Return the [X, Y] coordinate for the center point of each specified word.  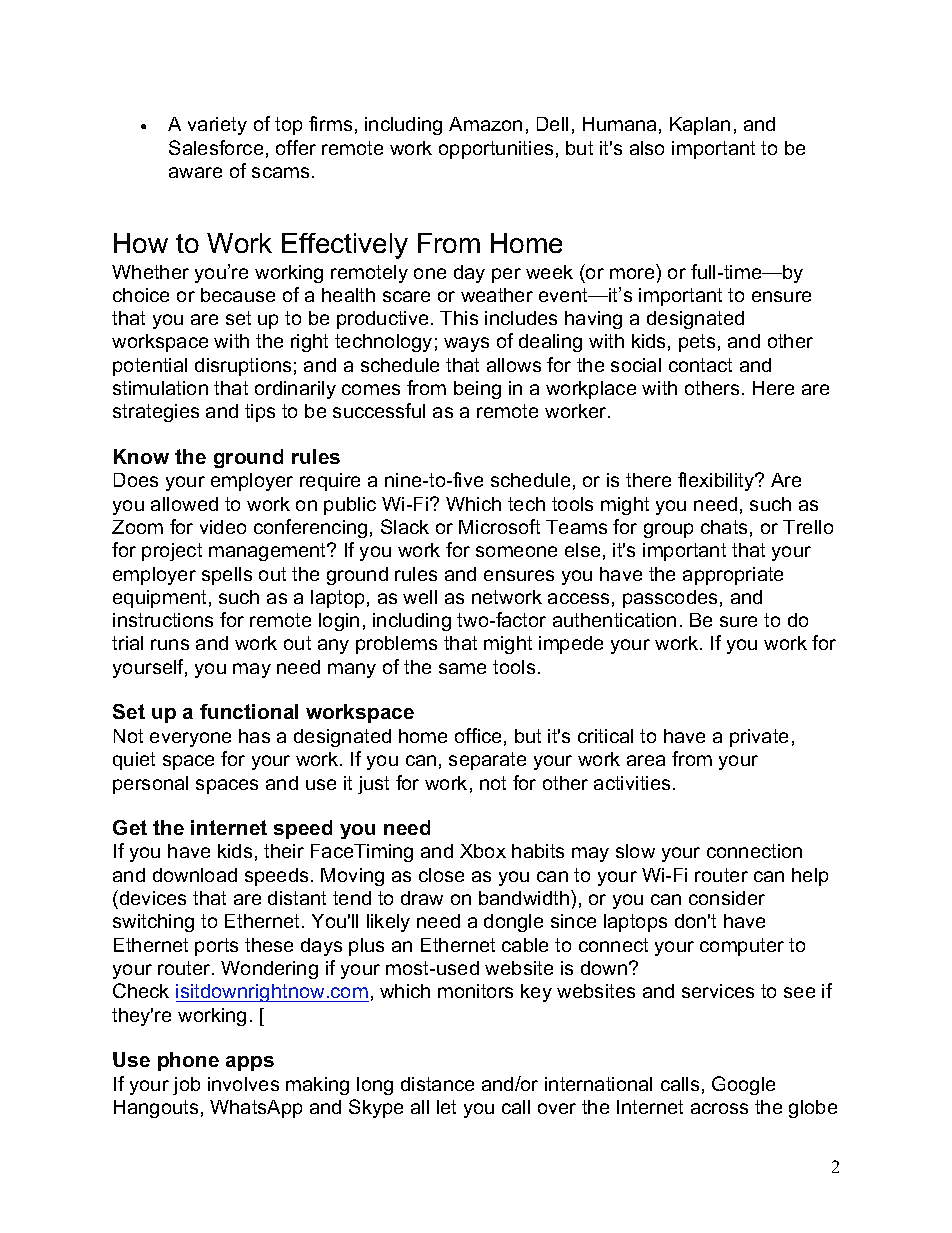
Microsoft [499, 526]
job [186, 1086]
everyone [190, 739]
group [668, 530]
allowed [184, 504]
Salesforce [216, 147]
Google [743, 1085]
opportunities [496, 150]
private [759, 738]
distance [437, 1084]
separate [487, 761]
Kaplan [700, 126]
